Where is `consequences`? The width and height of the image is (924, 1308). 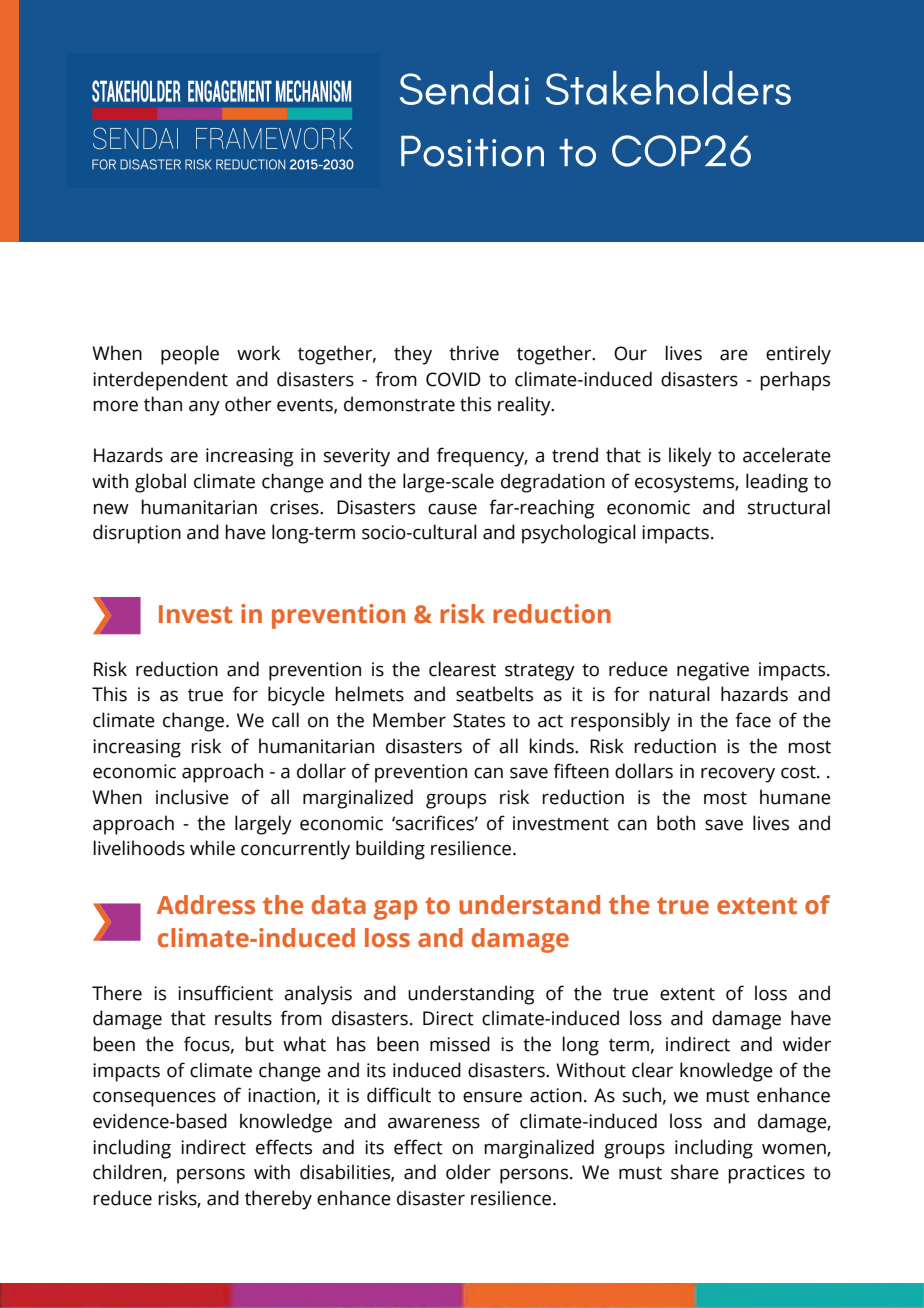
consequences is located at coordinates (154, 1099).
